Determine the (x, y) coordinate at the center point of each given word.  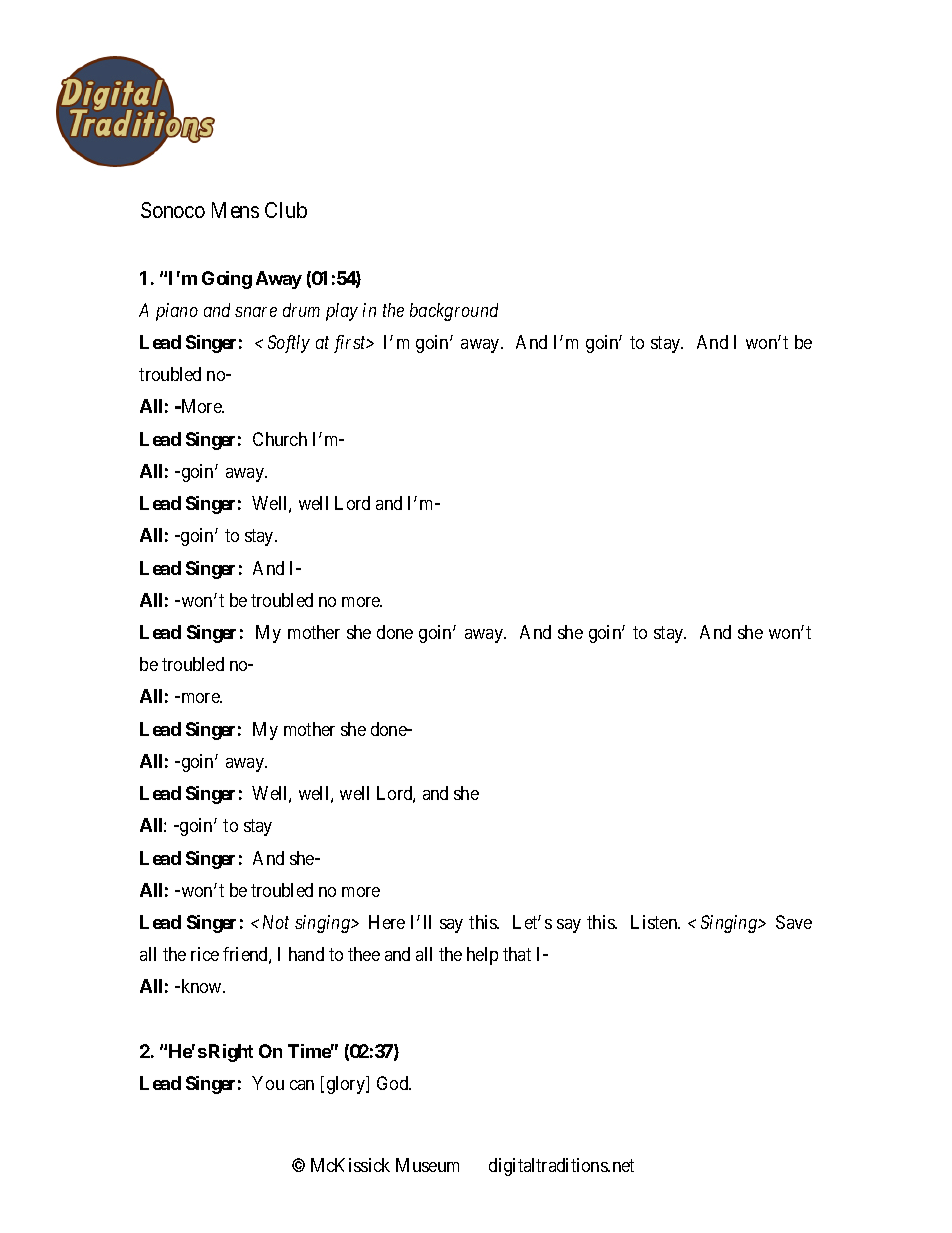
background (454, 312)
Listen (655, 922)
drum (301, 310)
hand (306, 954)
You (268, 1083)
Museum (427, 1165)
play (342, 312)
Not (276, 922)
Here (387, 922)
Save (794, 922)
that (517, 954)
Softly (289, 344)
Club (286, 210)
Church (280, 439)
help (482, 956)
